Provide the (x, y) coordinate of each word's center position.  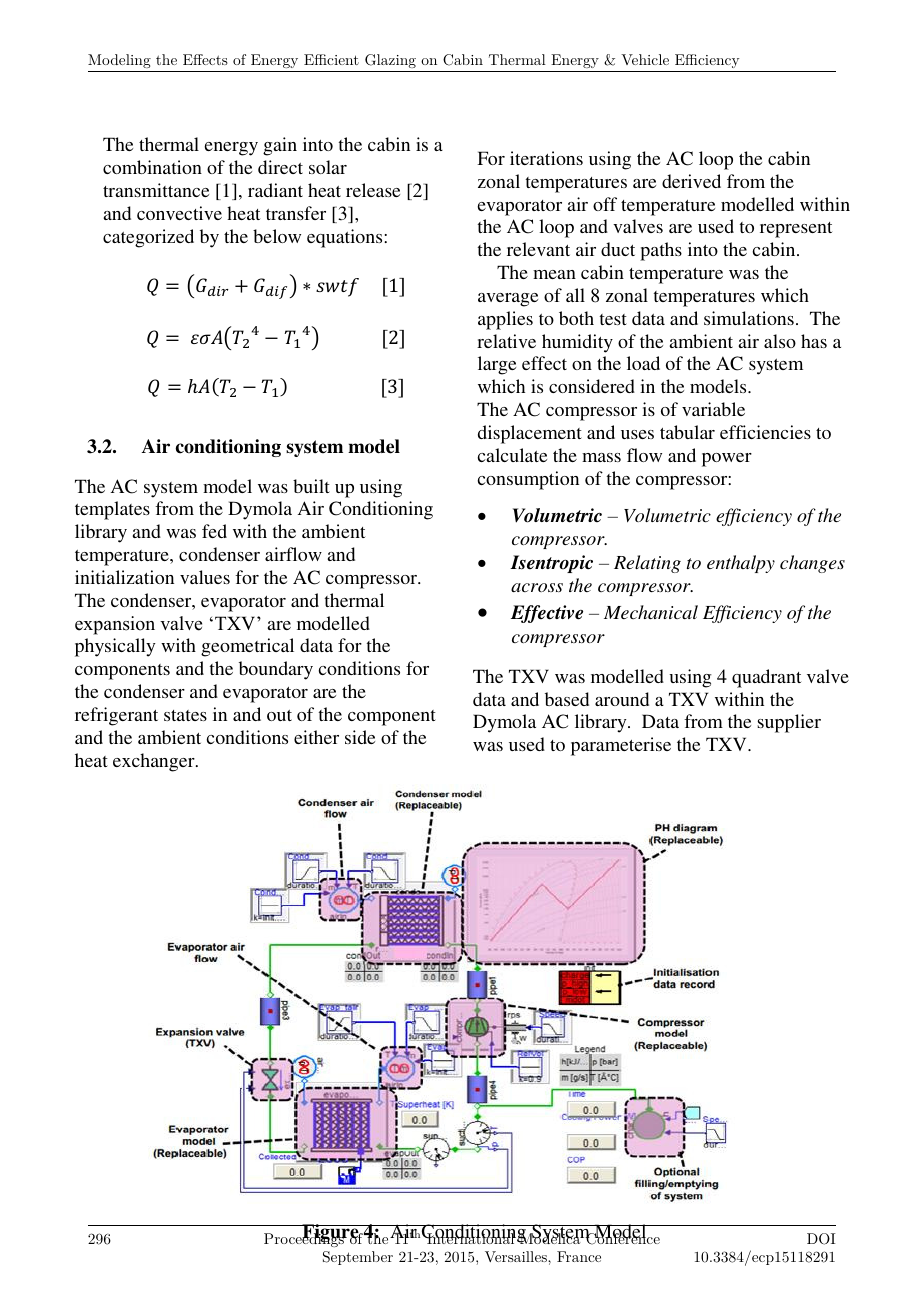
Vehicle (645, 59)
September (358, 1258)
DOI (821, 1239)
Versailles (517, 1256)
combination (152, 167)
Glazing (390, 61)
